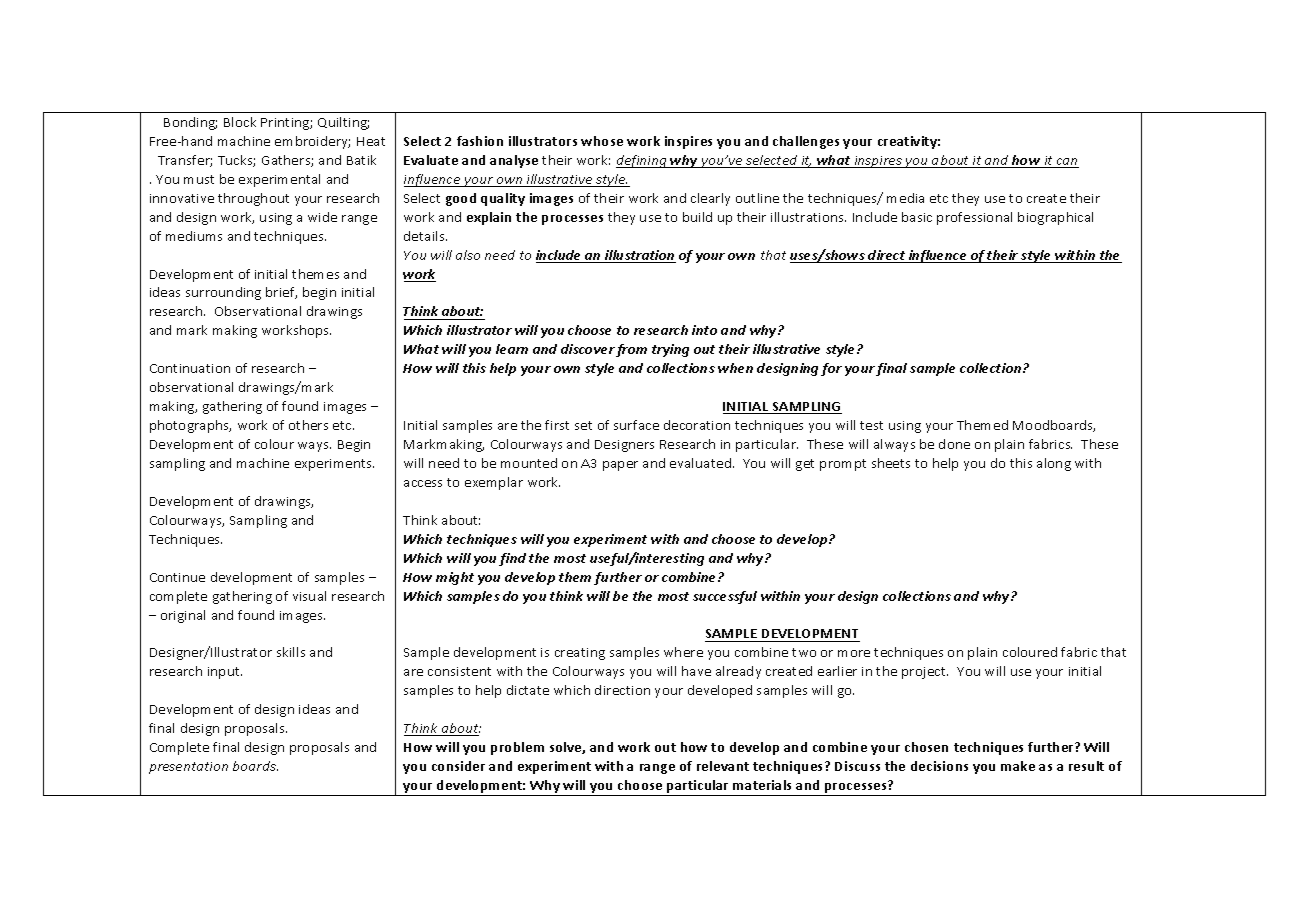 The width and height of the screenshot is (1308, 924). Describe the element at coordinates (312, 142) in the screenshot. I see `embroidery` at that location.
